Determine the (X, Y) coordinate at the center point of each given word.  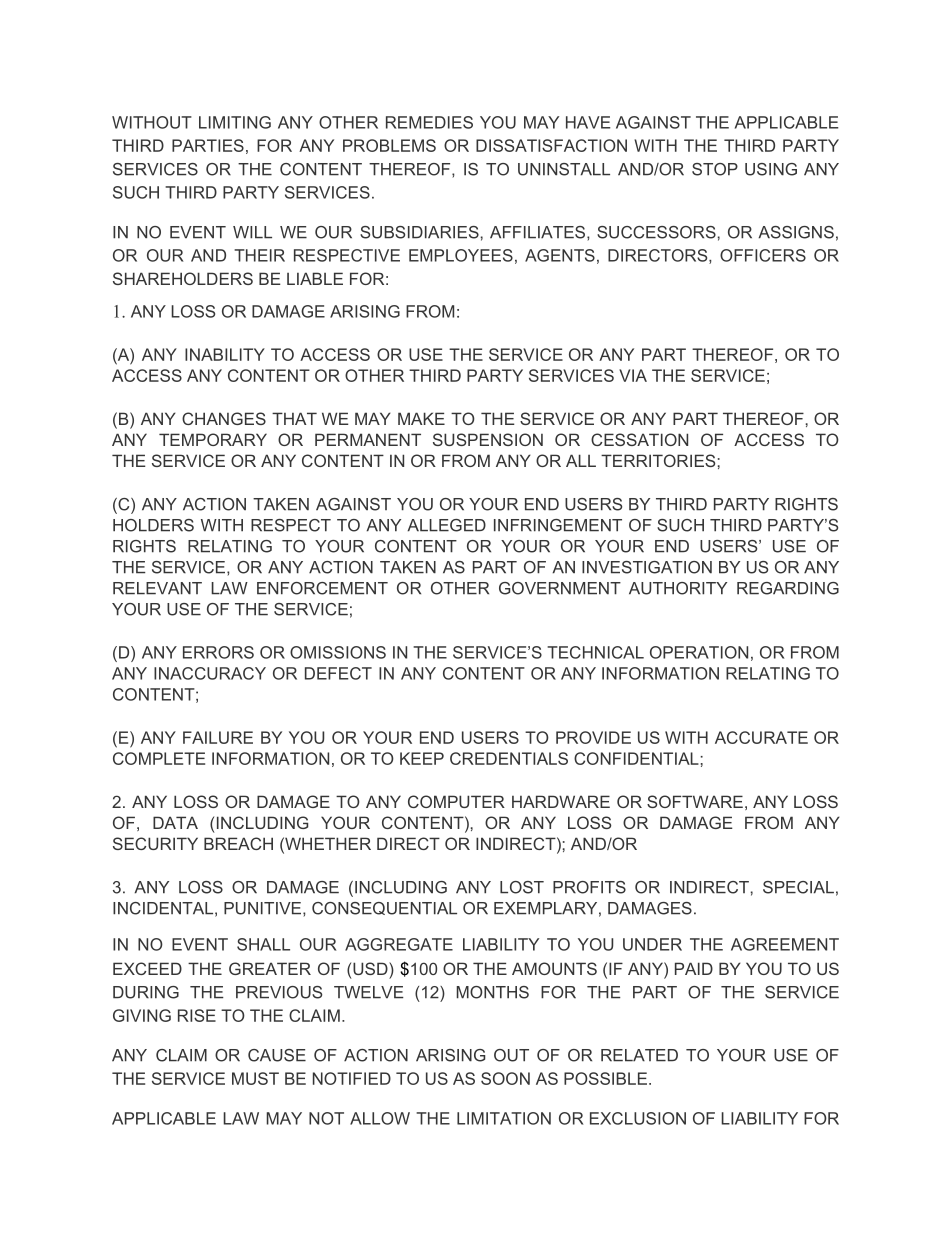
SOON (505, 1078)
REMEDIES (429, 122)
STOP (715, 169)
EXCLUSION (638, 1118)
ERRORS (218, 652)
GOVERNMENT (560, 588)
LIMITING (235, 122)
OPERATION (699, 652)
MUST (255, 1078)
